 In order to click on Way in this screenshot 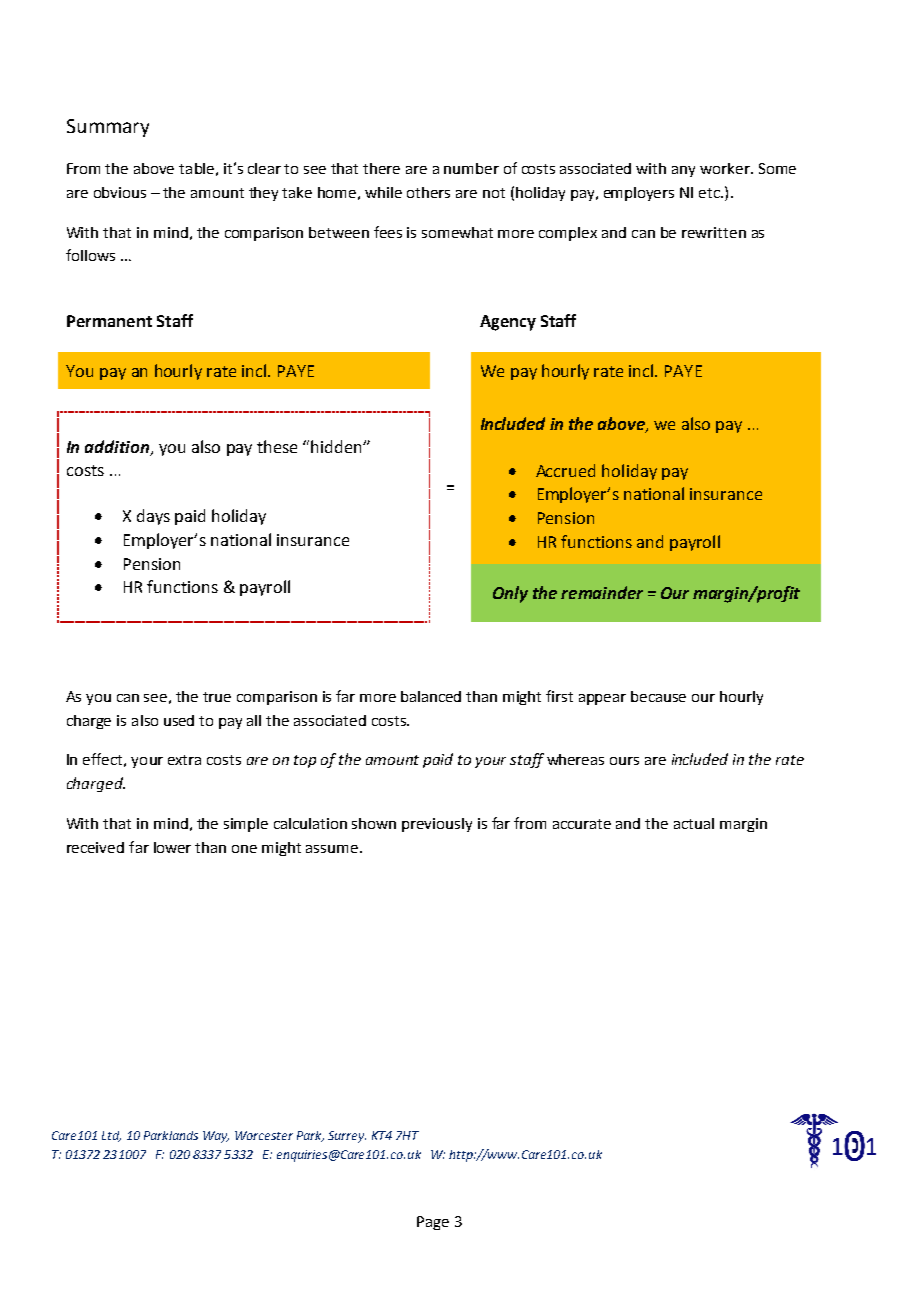, I will do `click(216, 1137)`.
